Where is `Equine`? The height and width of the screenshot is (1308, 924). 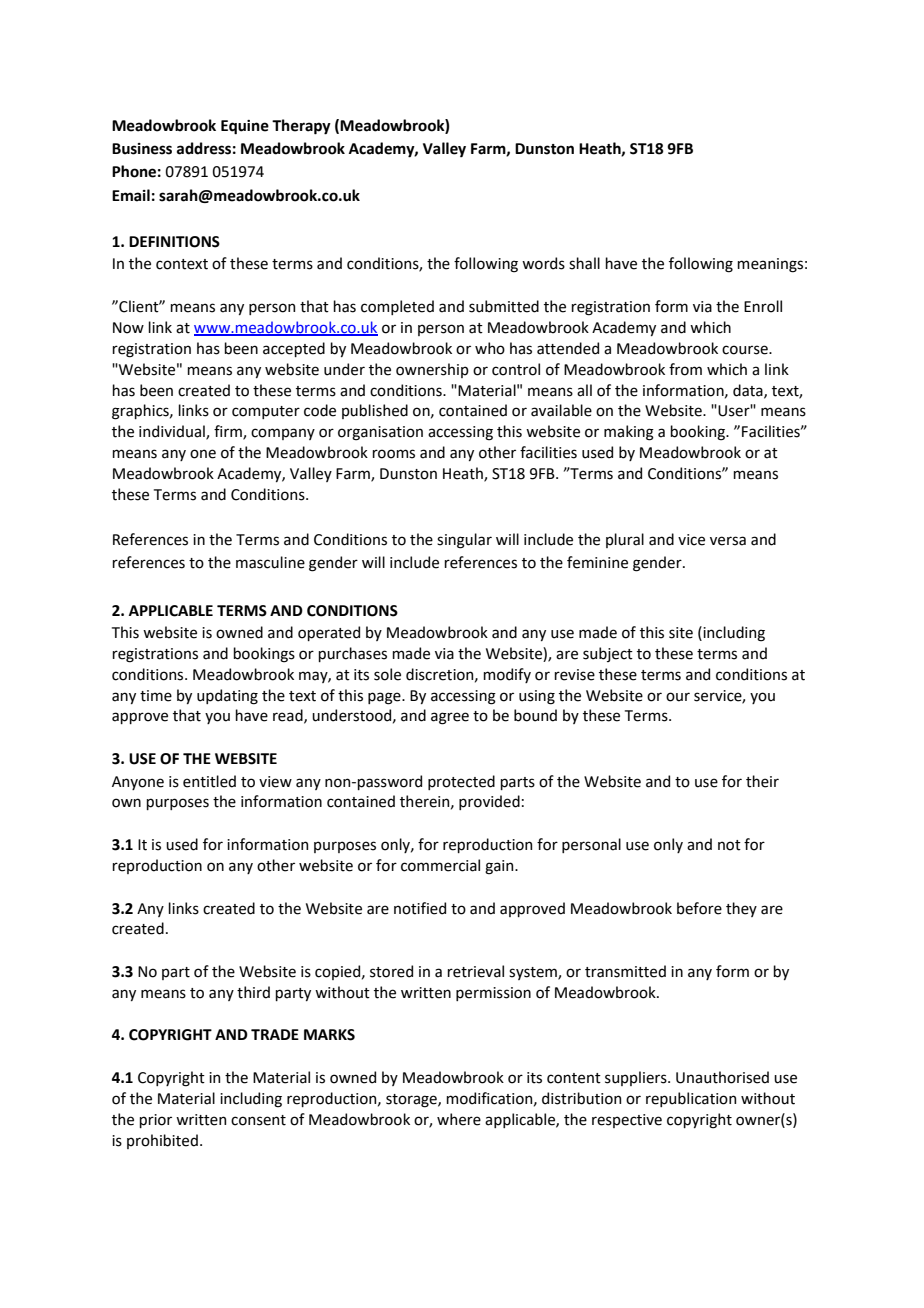
Equine is located at coordinates (245, 127).
